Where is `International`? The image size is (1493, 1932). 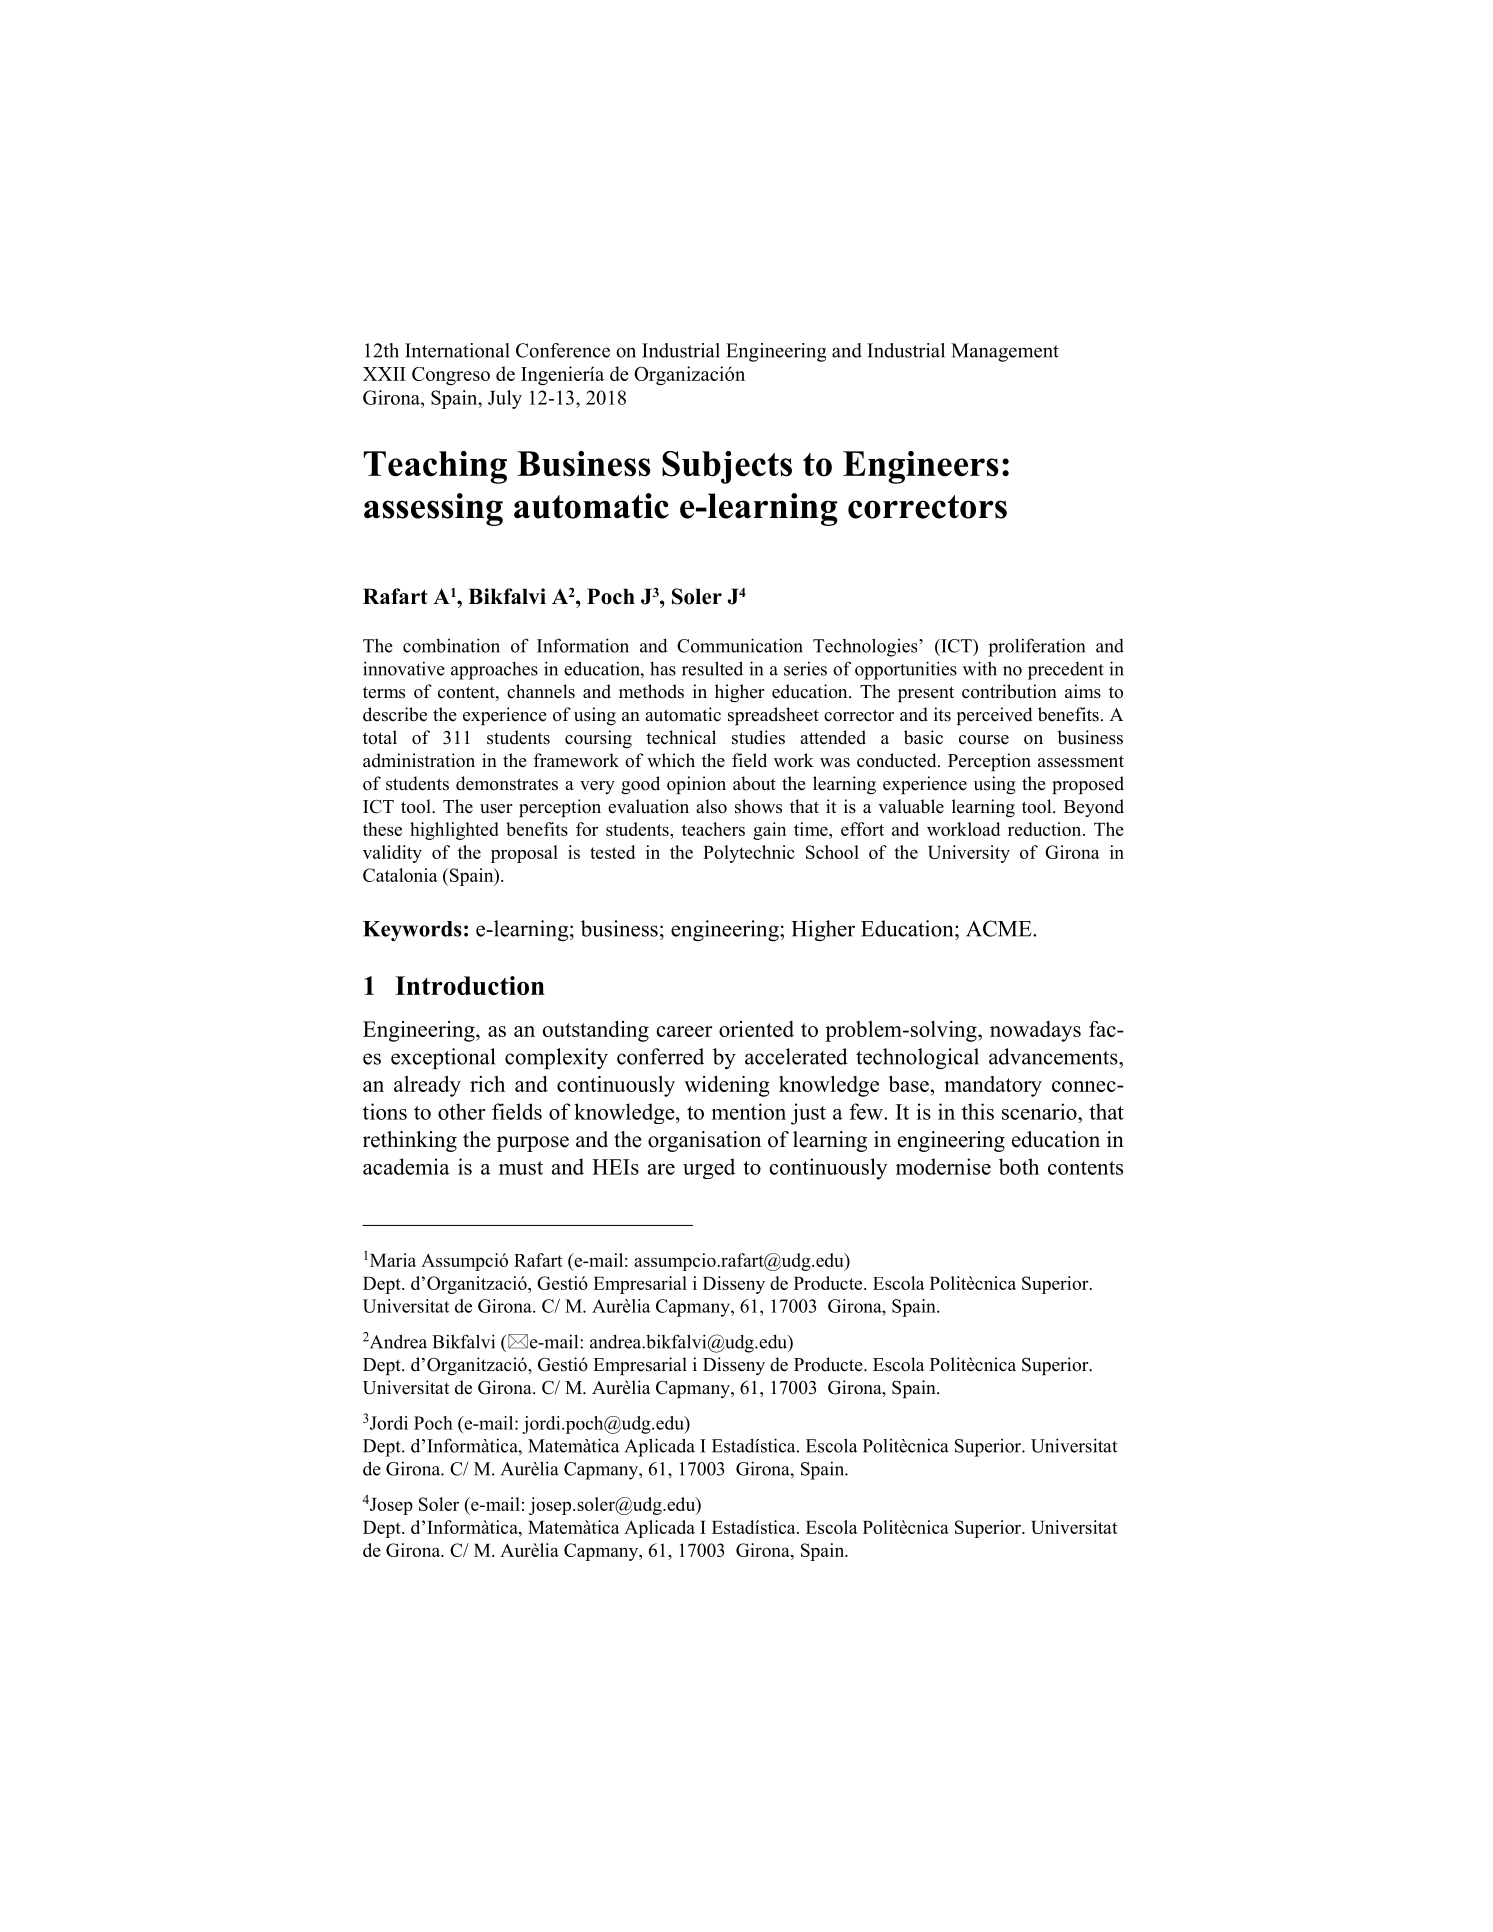 International is located at coordinates (457, 350).
